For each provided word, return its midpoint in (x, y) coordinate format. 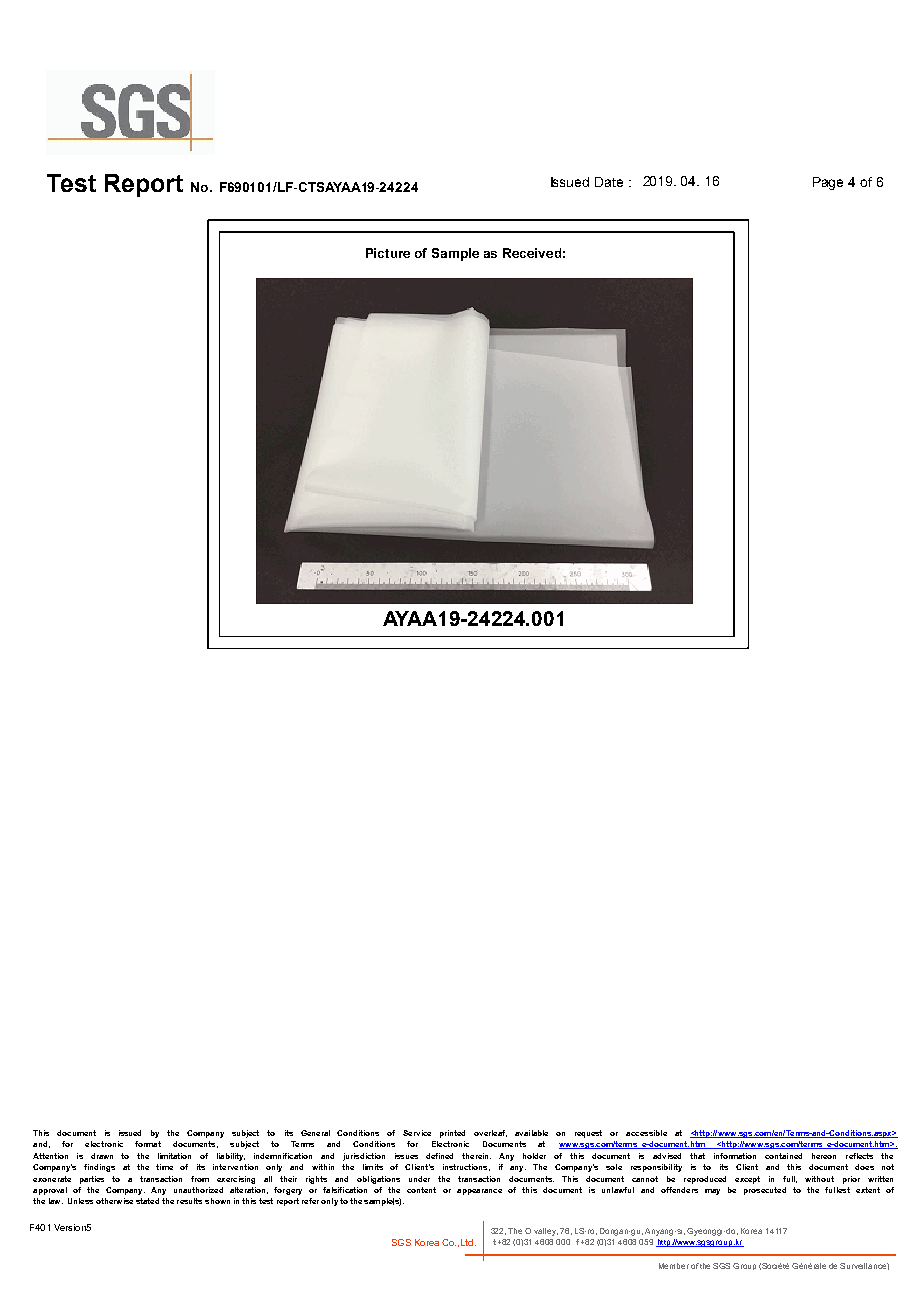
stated (147, 1201)
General (315, 1133)
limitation (174, 1156)
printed (452, 1134)
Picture (388, 253)
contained (783, 1156)
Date (609, 182)
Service (417, 1133)
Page (828, 183)
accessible (646, 1133)
